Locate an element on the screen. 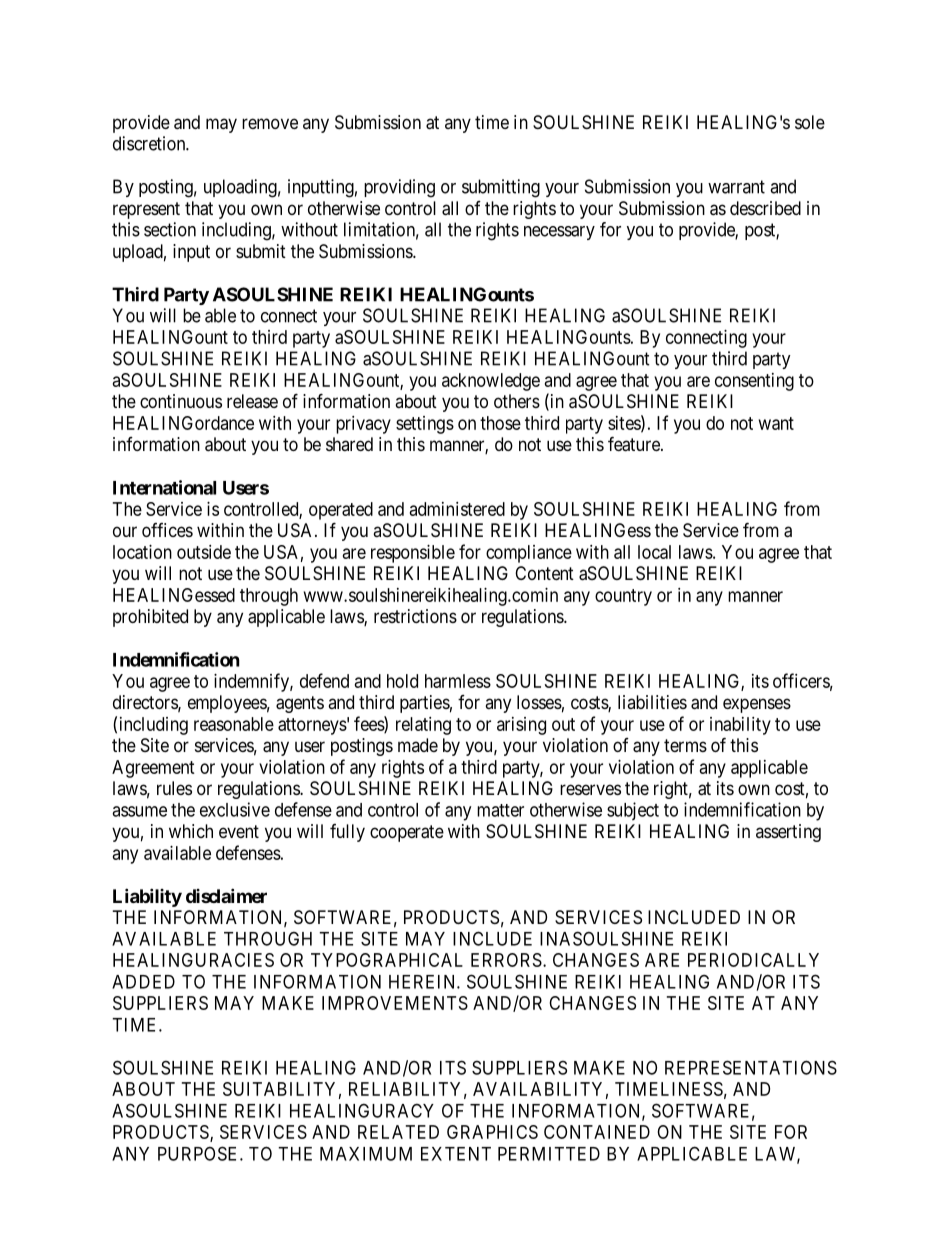 This screenshot has height=1233, width=952. harmless is located at coordinates (458, 681).
